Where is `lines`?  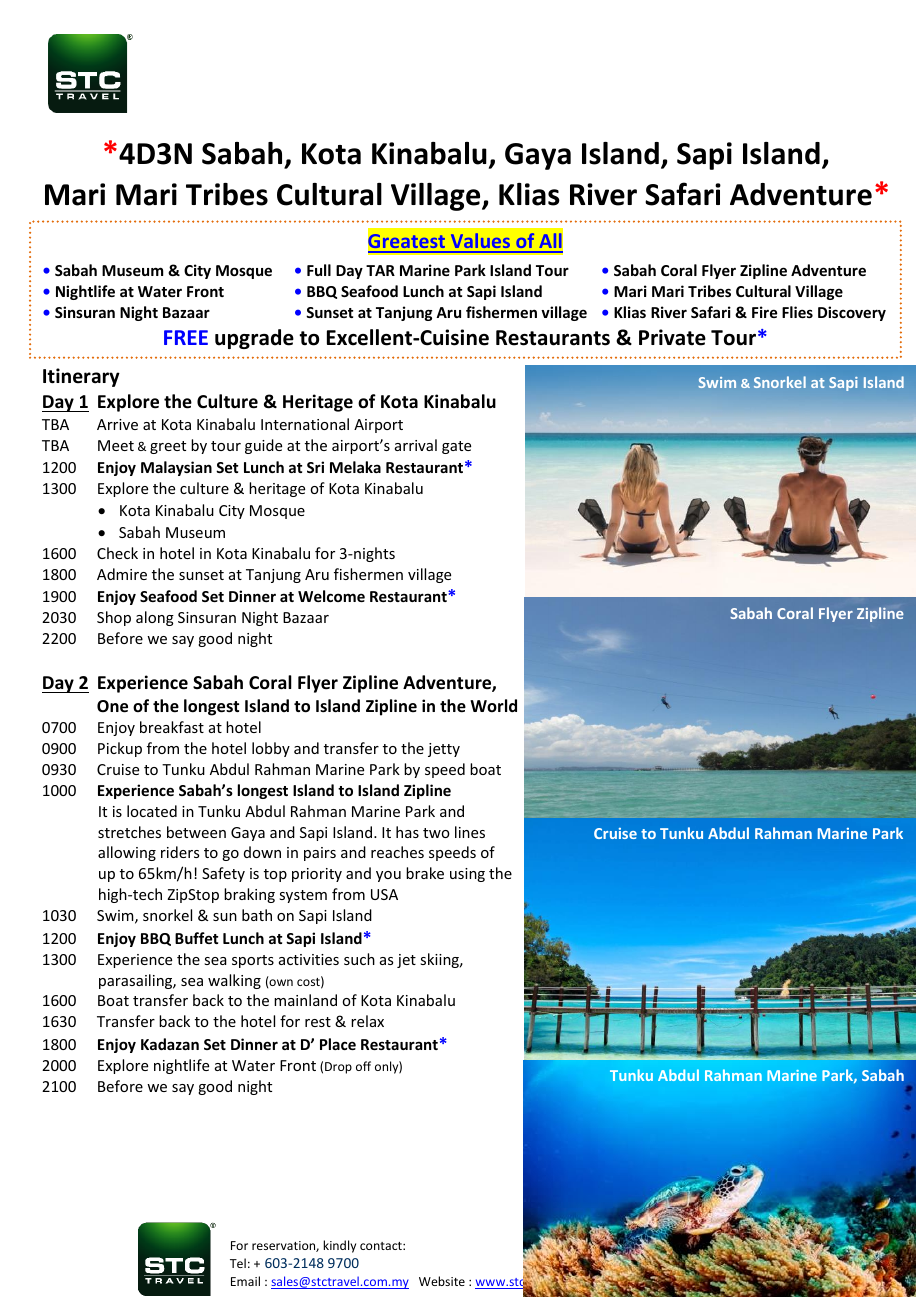 lines is located at coordinates (470, 832).
